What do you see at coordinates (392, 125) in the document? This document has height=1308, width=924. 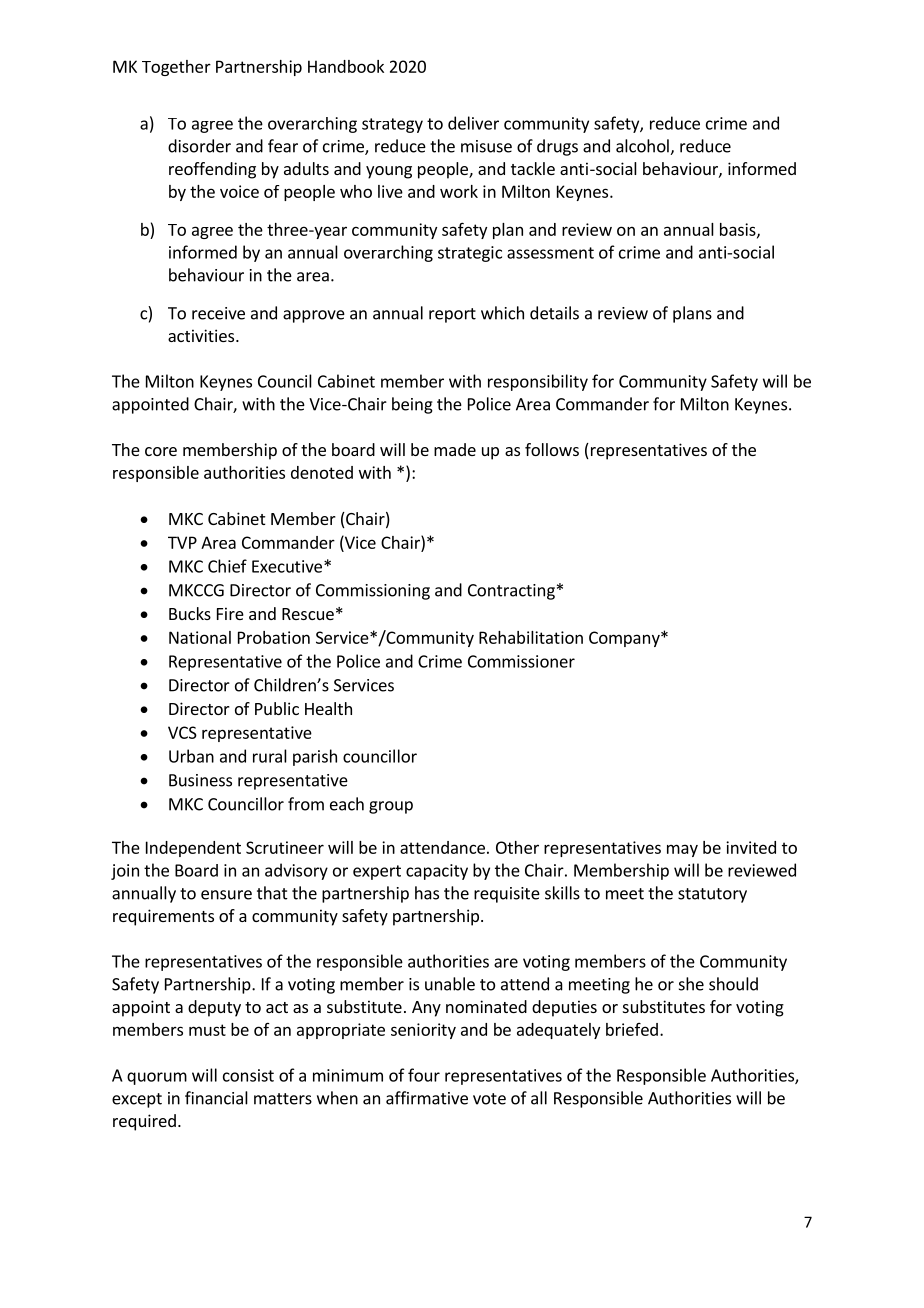 I see `strategy` at bounding box center [392, 125].
